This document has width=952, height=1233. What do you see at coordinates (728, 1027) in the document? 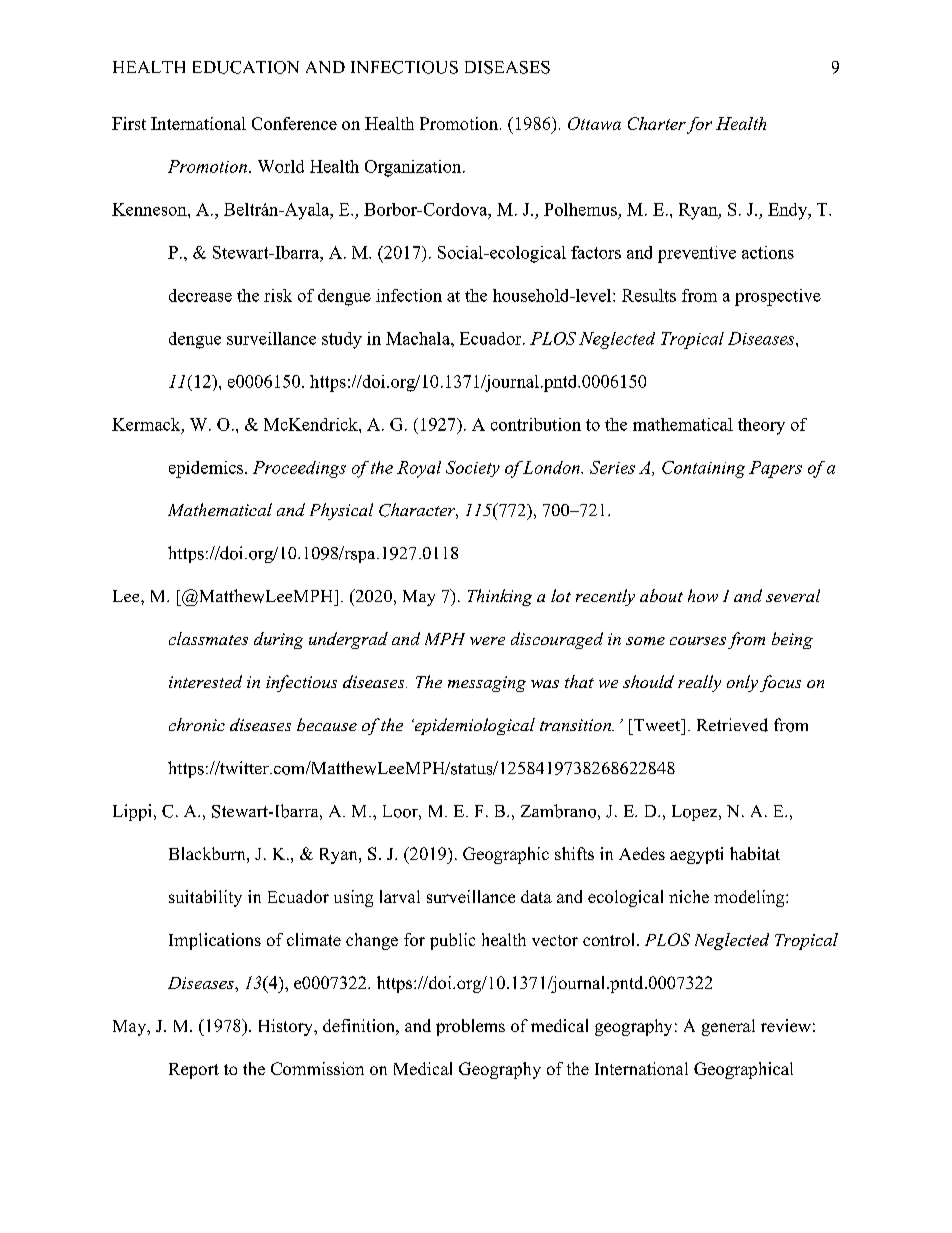
I see `general` at bounding box center [728, 1027].
